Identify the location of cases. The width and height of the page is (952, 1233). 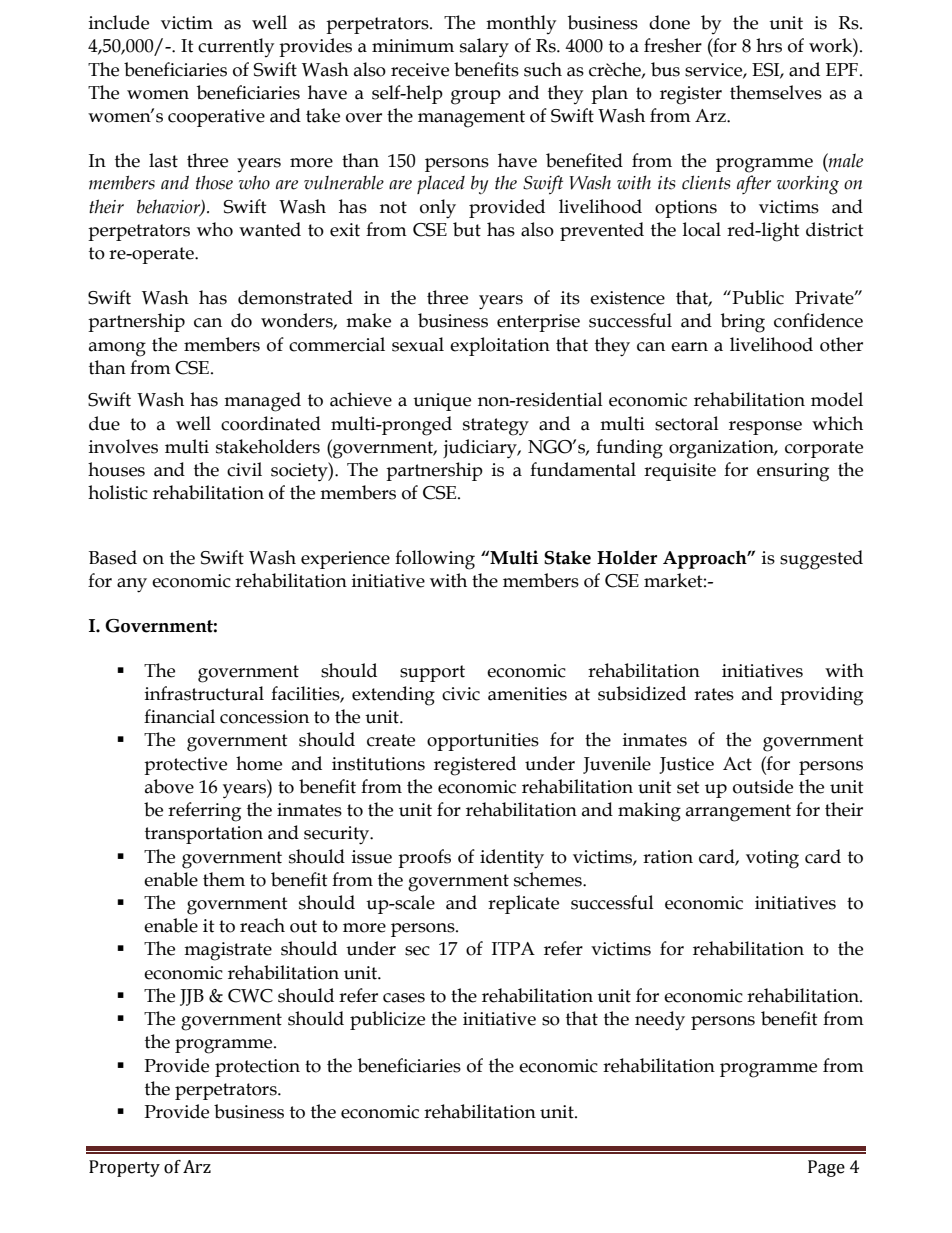
(404, 998).
